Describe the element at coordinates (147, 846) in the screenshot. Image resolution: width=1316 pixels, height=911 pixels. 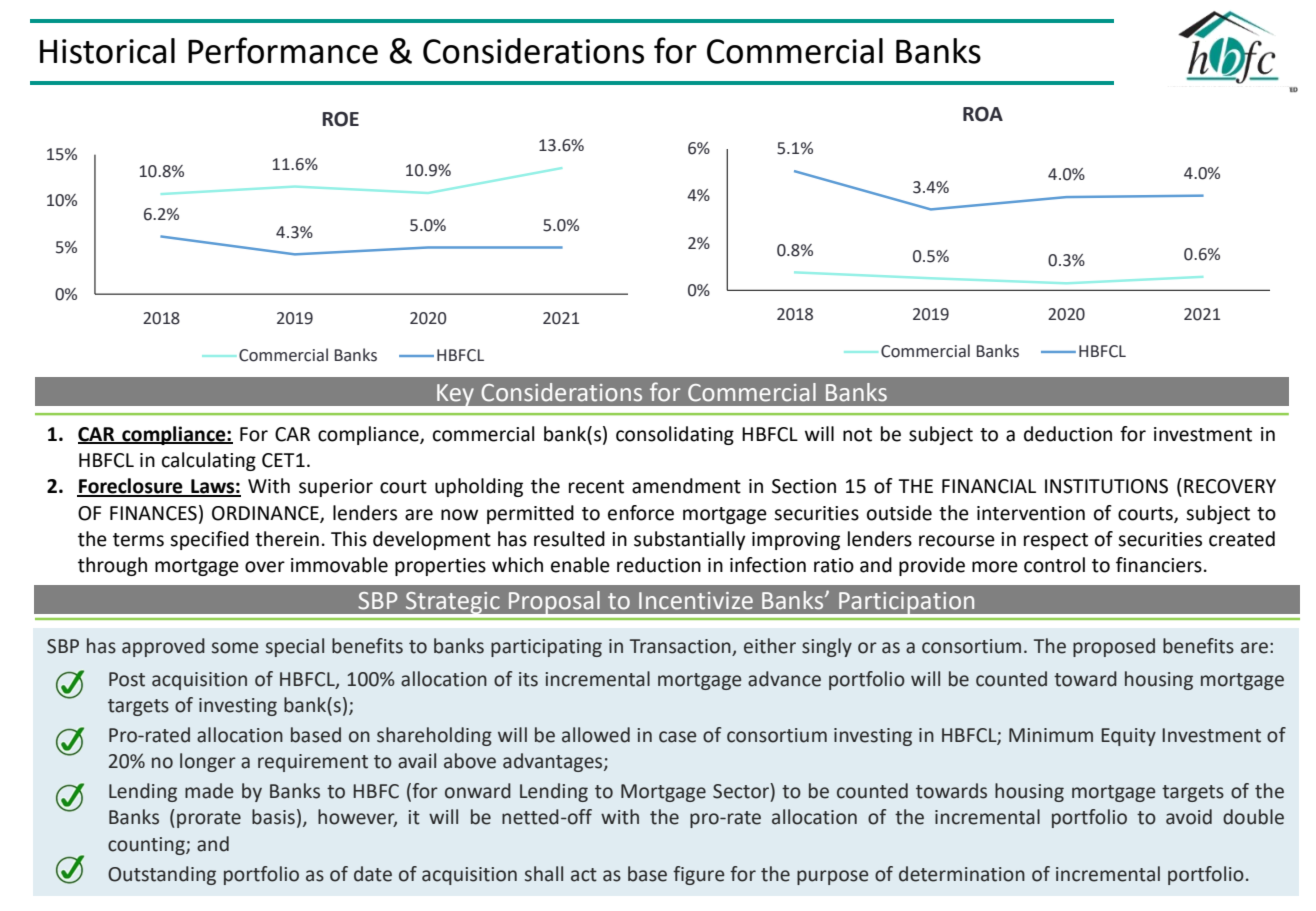
I see `counting` at that location.
